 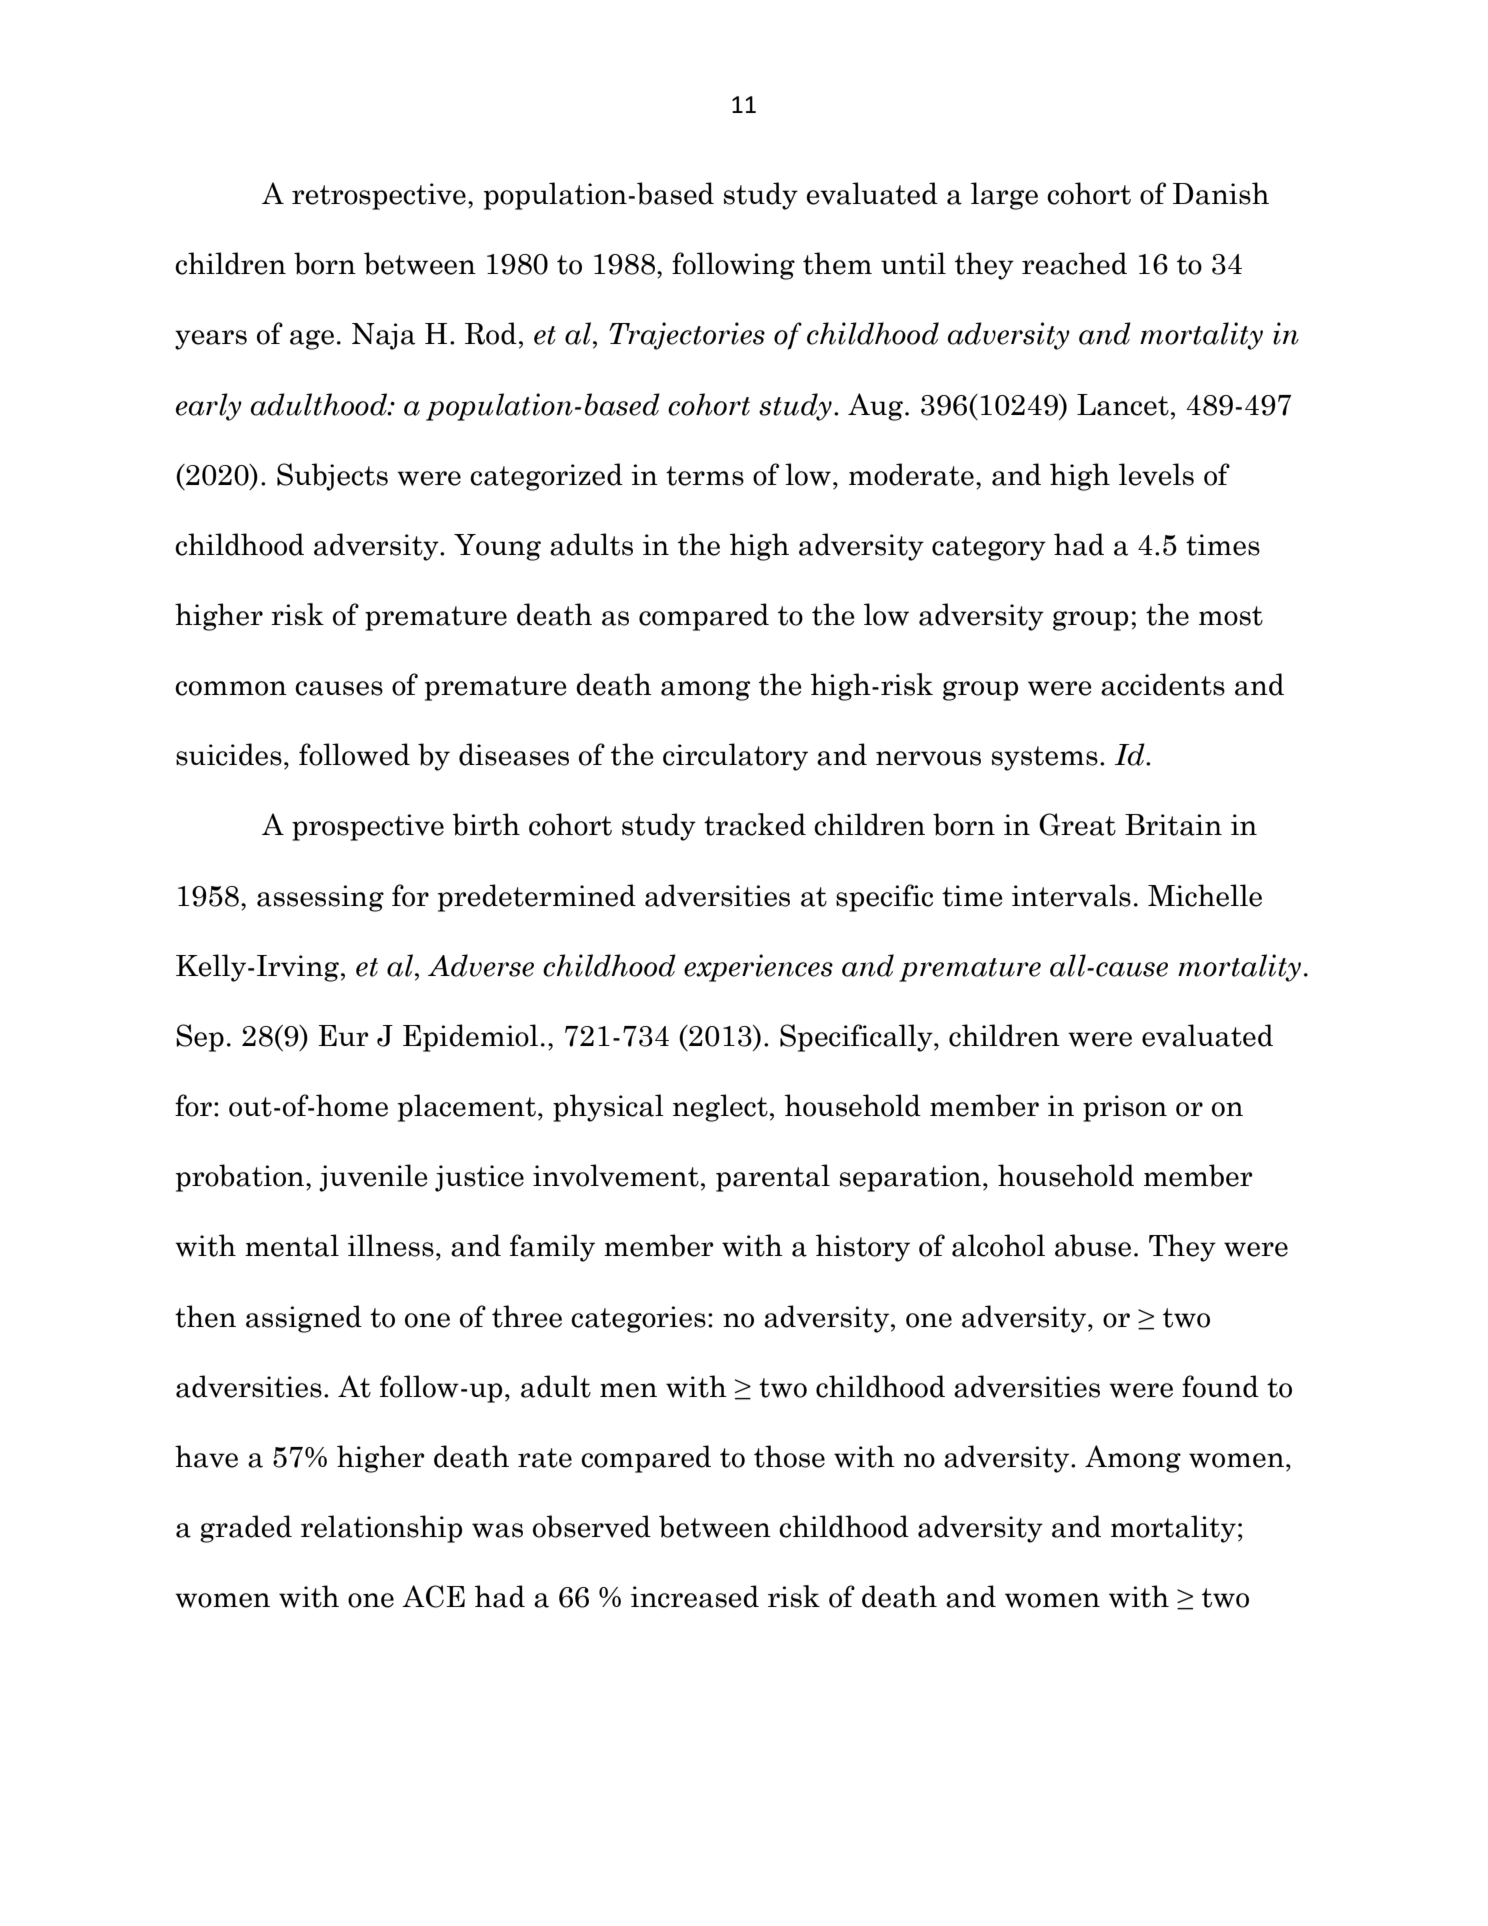 What do you see at coordinates (320, 898) in the image?
I see `assessing` at bounding box center [320, 898].
